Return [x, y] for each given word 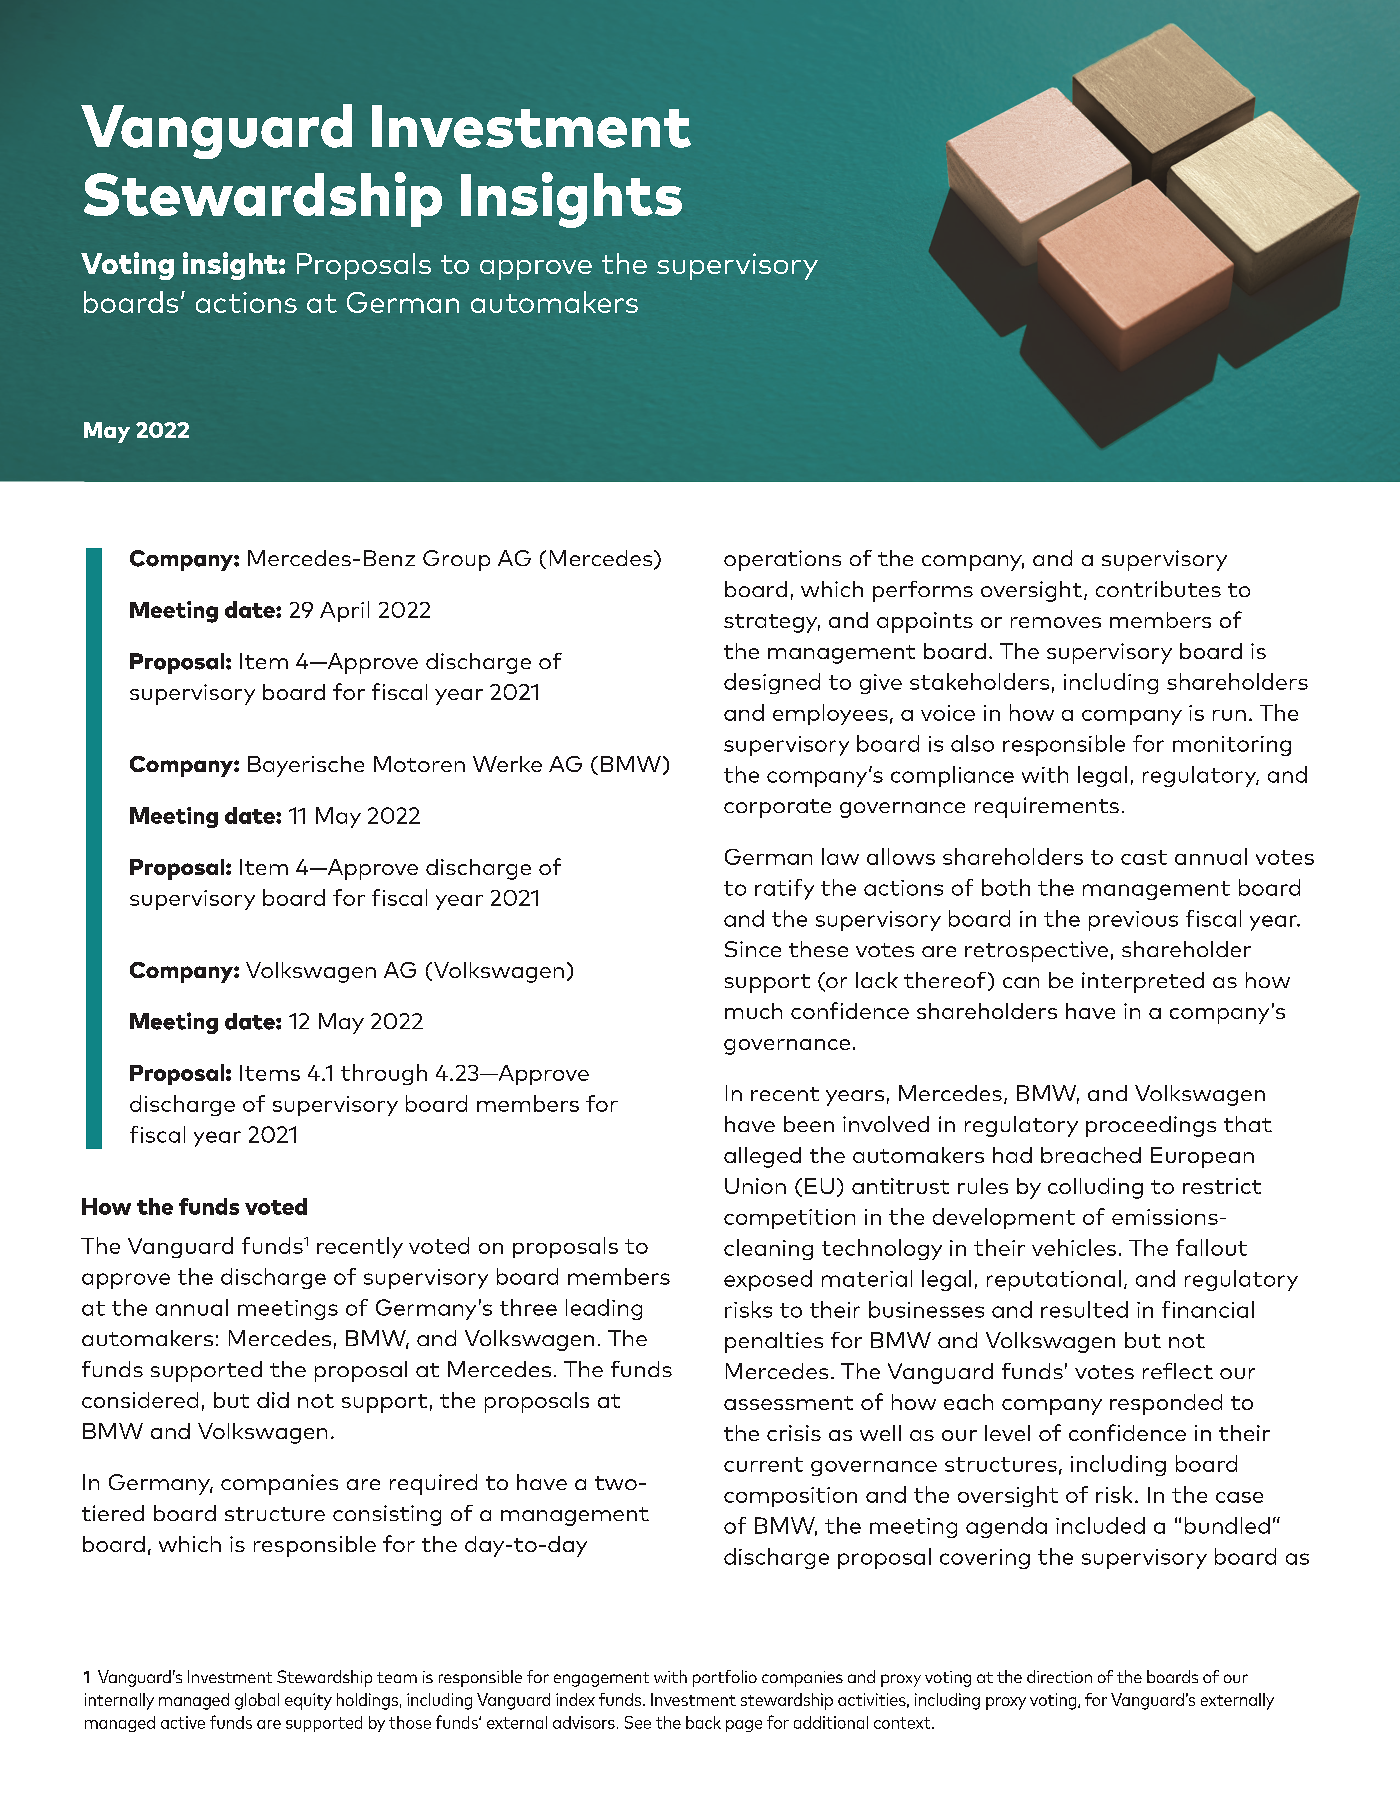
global [257, 1701]
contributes [1158, 589]
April [344, 611]
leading [604, 1309]
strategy [772, 623]
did [273, 1400]
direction [1059, 1676]
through [384, 1074]
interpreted [1143, 982]
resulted [1084, 1309]
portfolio [725, 1678]
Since [753, 949]
